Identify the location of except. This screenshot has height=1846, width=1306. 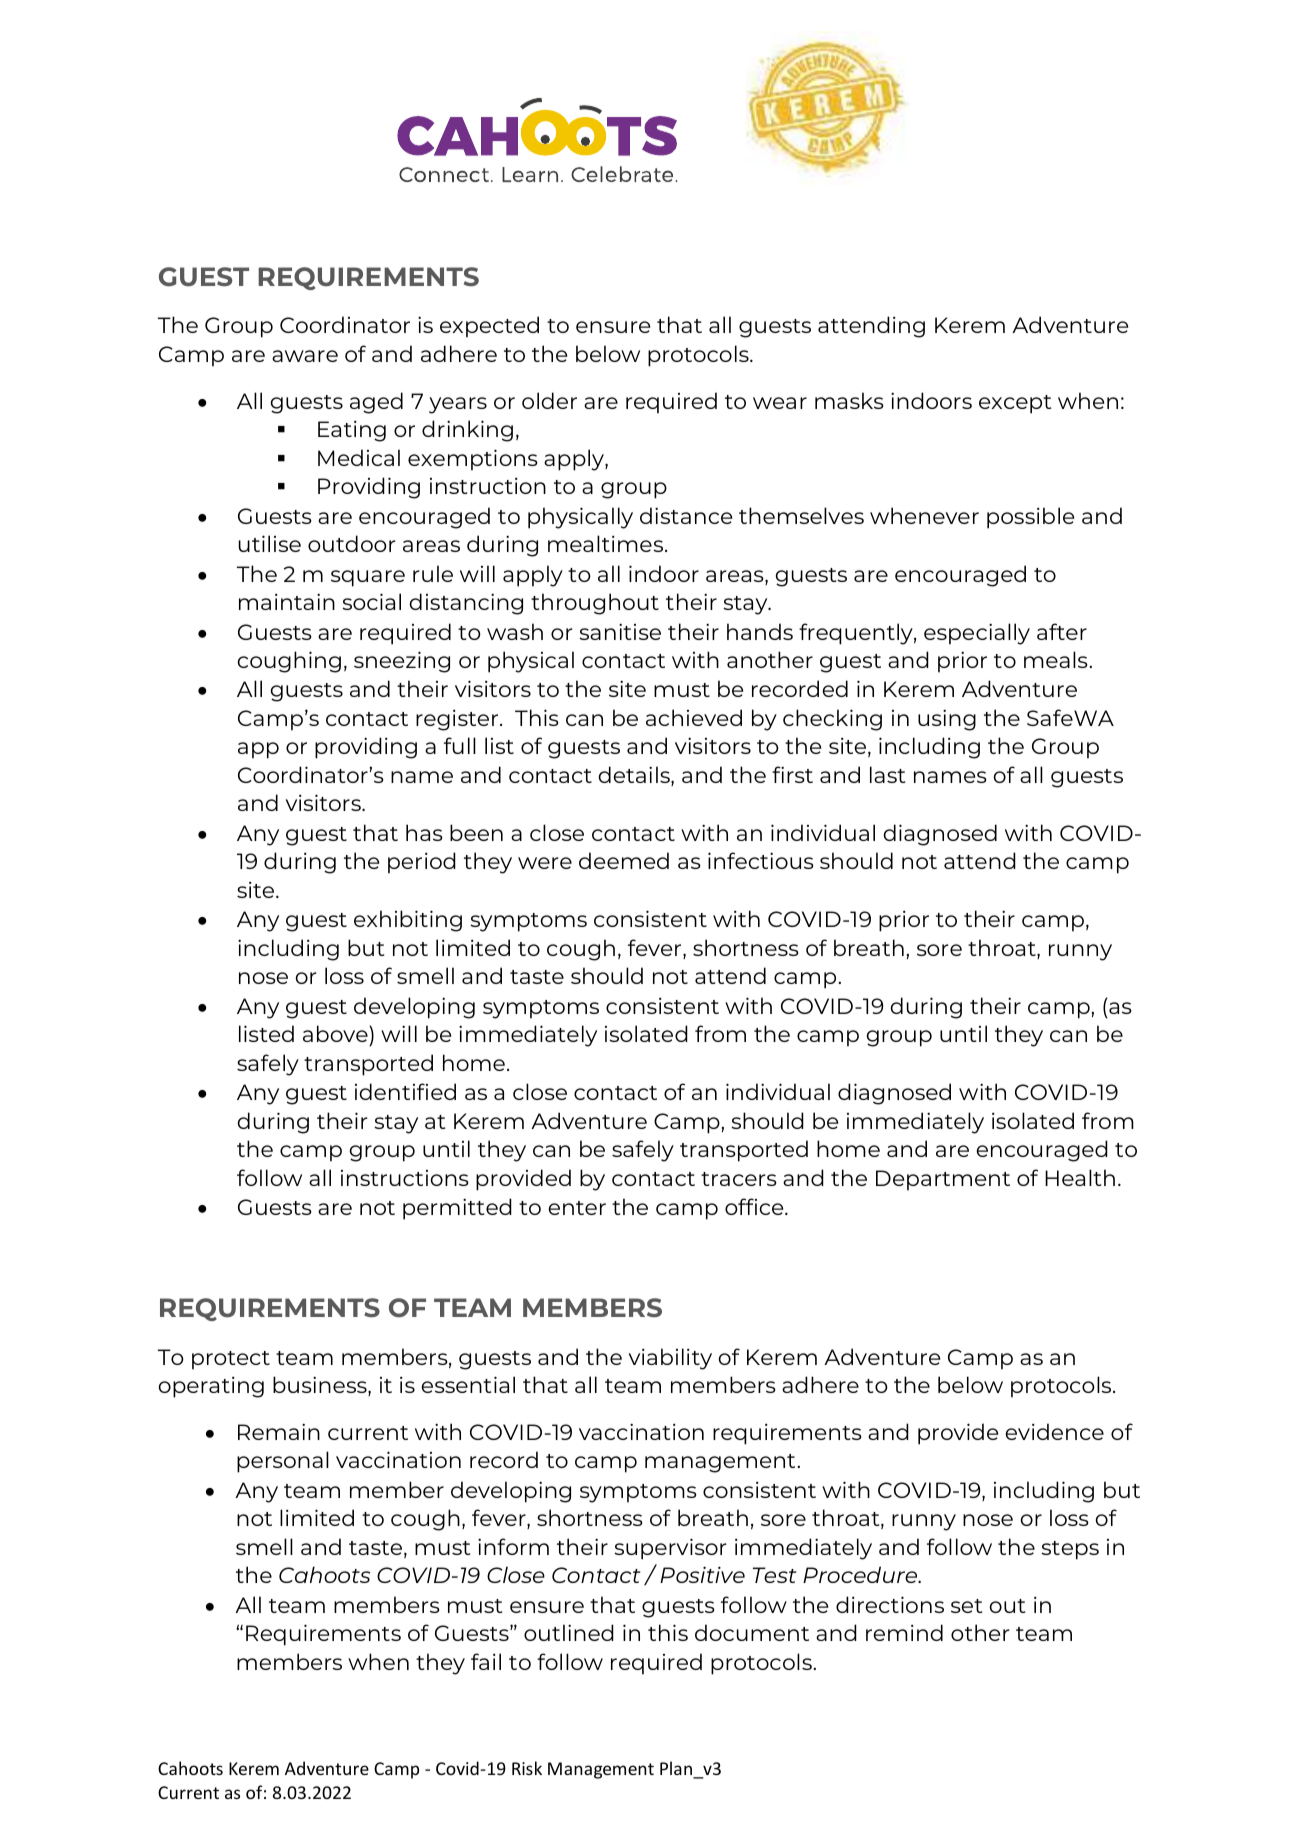
(1015, 404).
